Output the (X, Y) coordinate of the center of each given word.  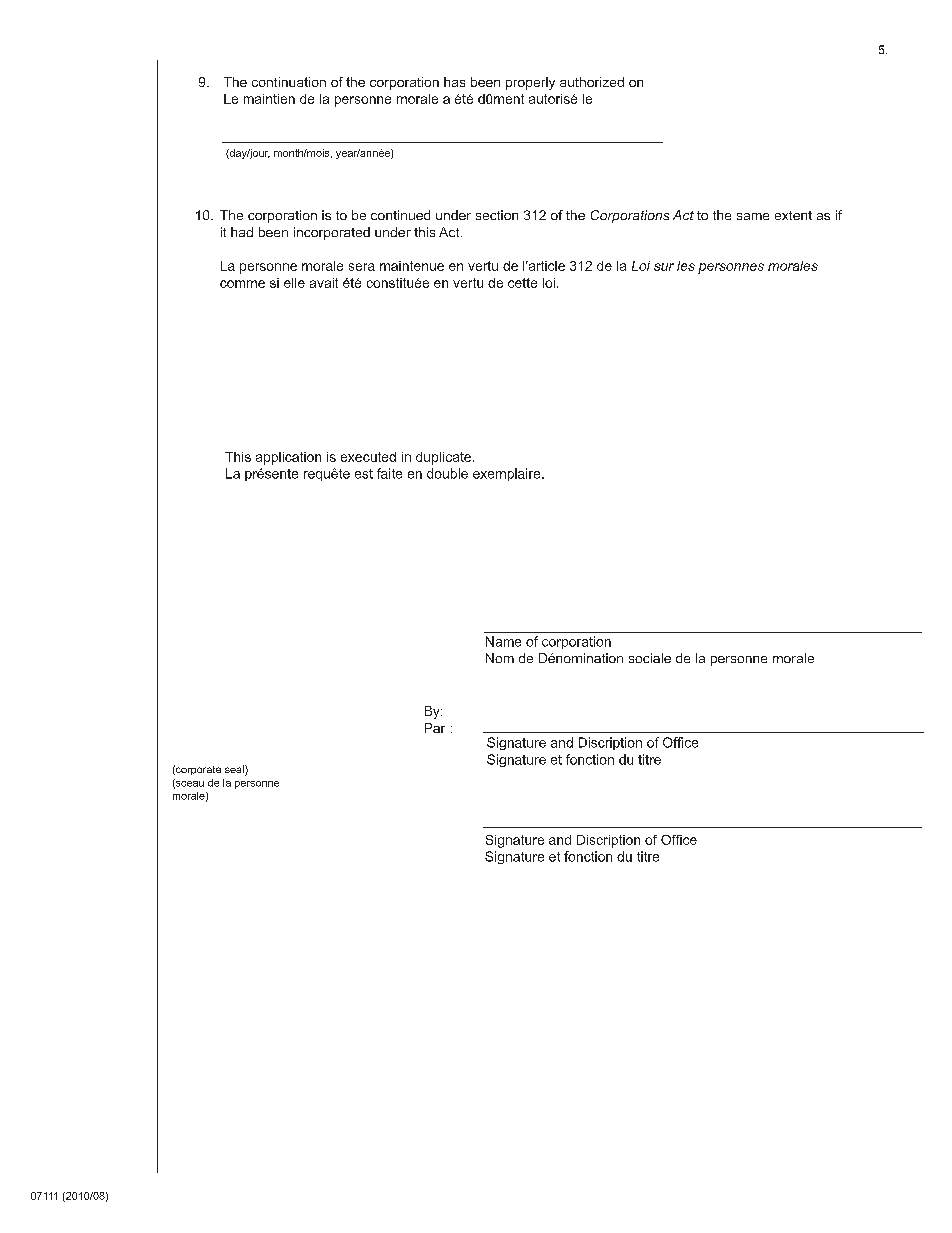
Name (503, 641)
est (364, 474)
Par (435, 728)
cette (522, 283)
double (447, 473)
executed (368, 457)
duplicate (443, 458)
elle (294, 283)
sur (664, 267)
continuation (289, 82)
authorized (592, 82)
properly (530, 83)
